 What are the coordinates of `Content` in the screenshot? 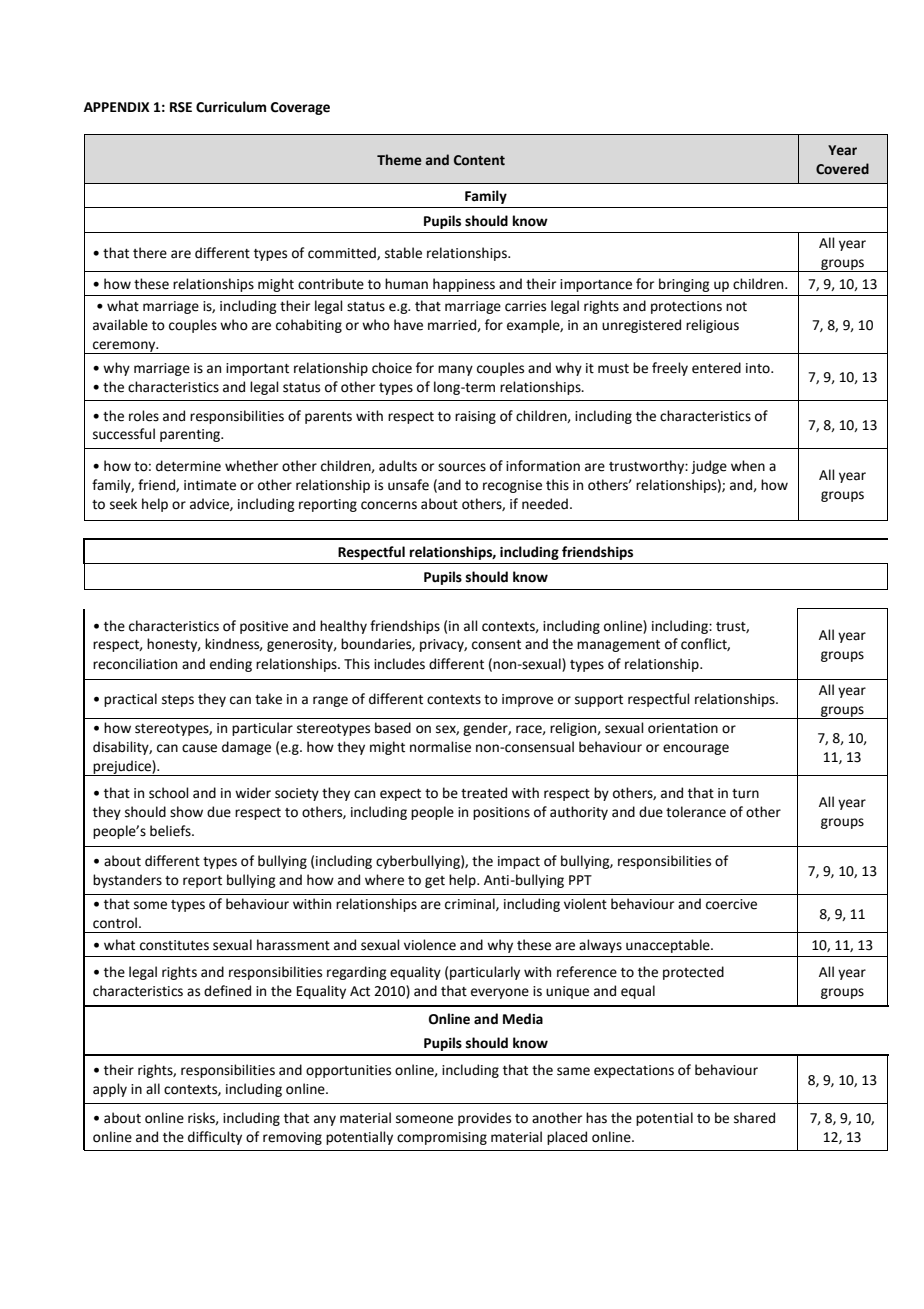 It's located at (479, 160).
